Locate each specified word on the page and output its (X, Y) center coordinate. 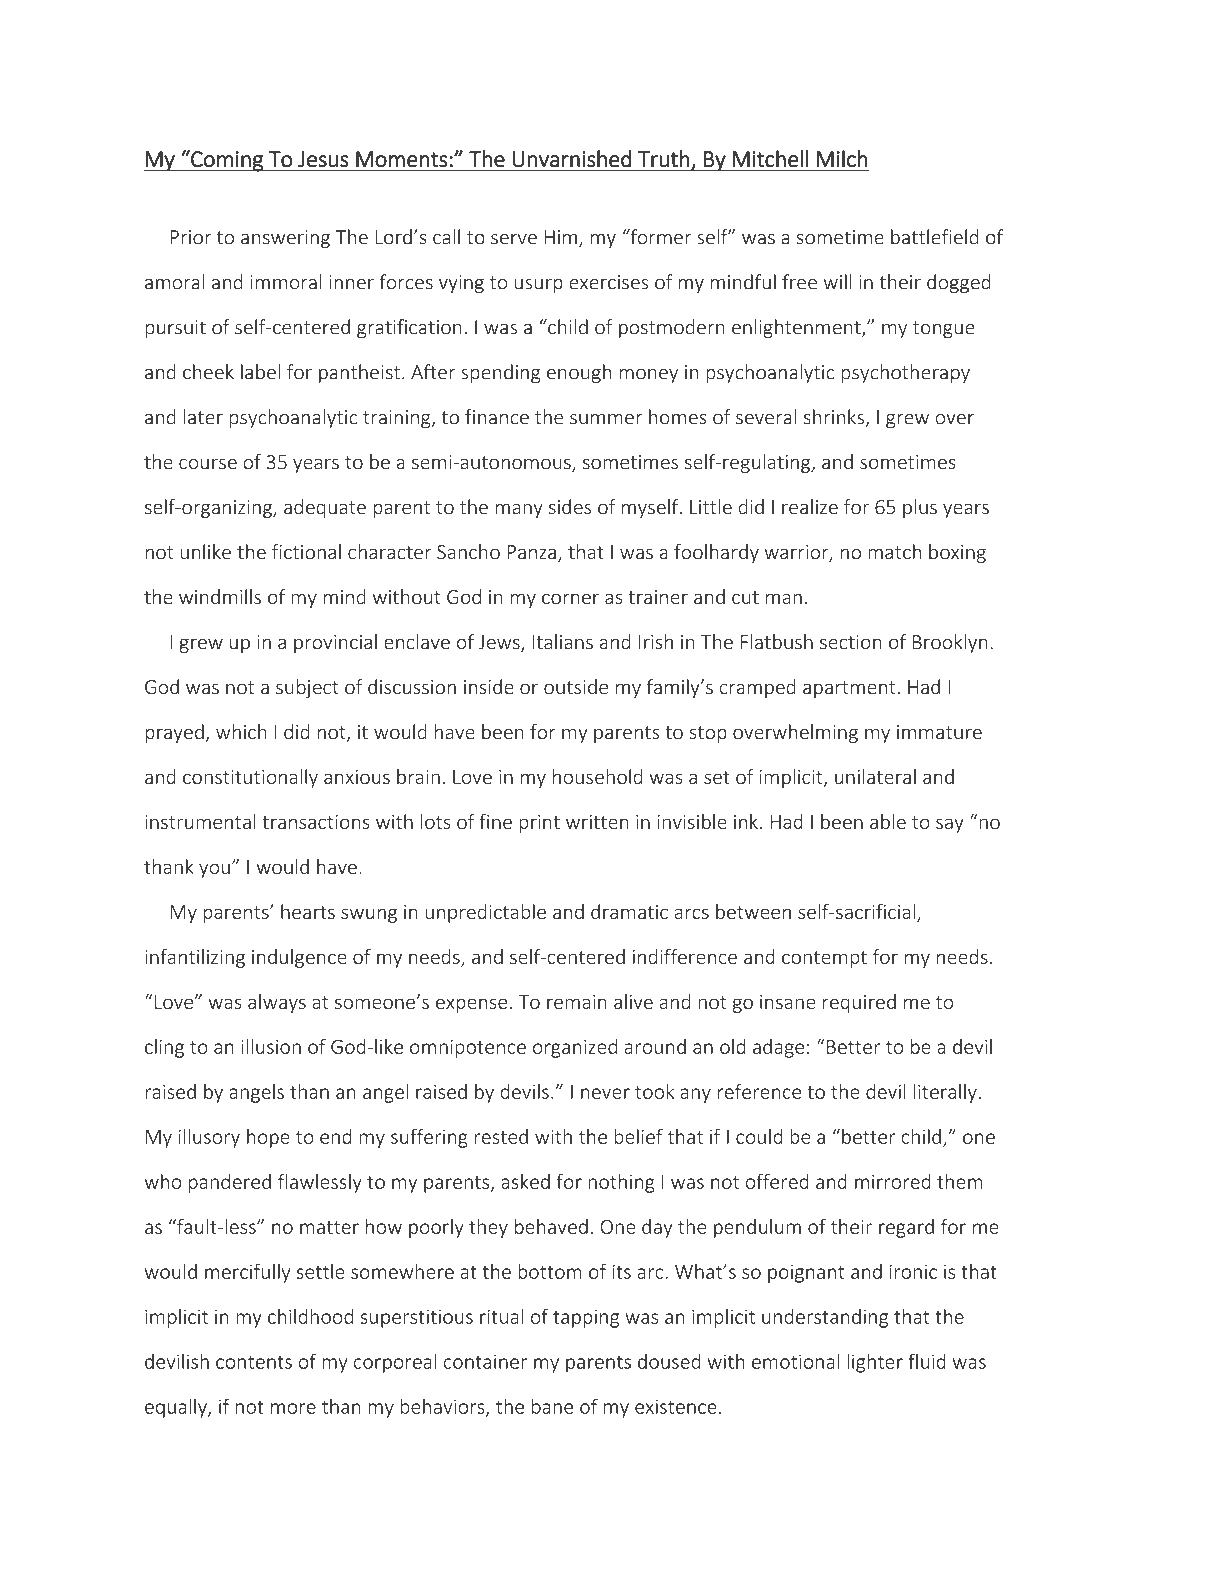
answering (285, 239)
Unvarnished (571, 159)
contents (254, 1362)
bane (552, 1406)
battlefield (935, 237)
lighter (875, 1363)
